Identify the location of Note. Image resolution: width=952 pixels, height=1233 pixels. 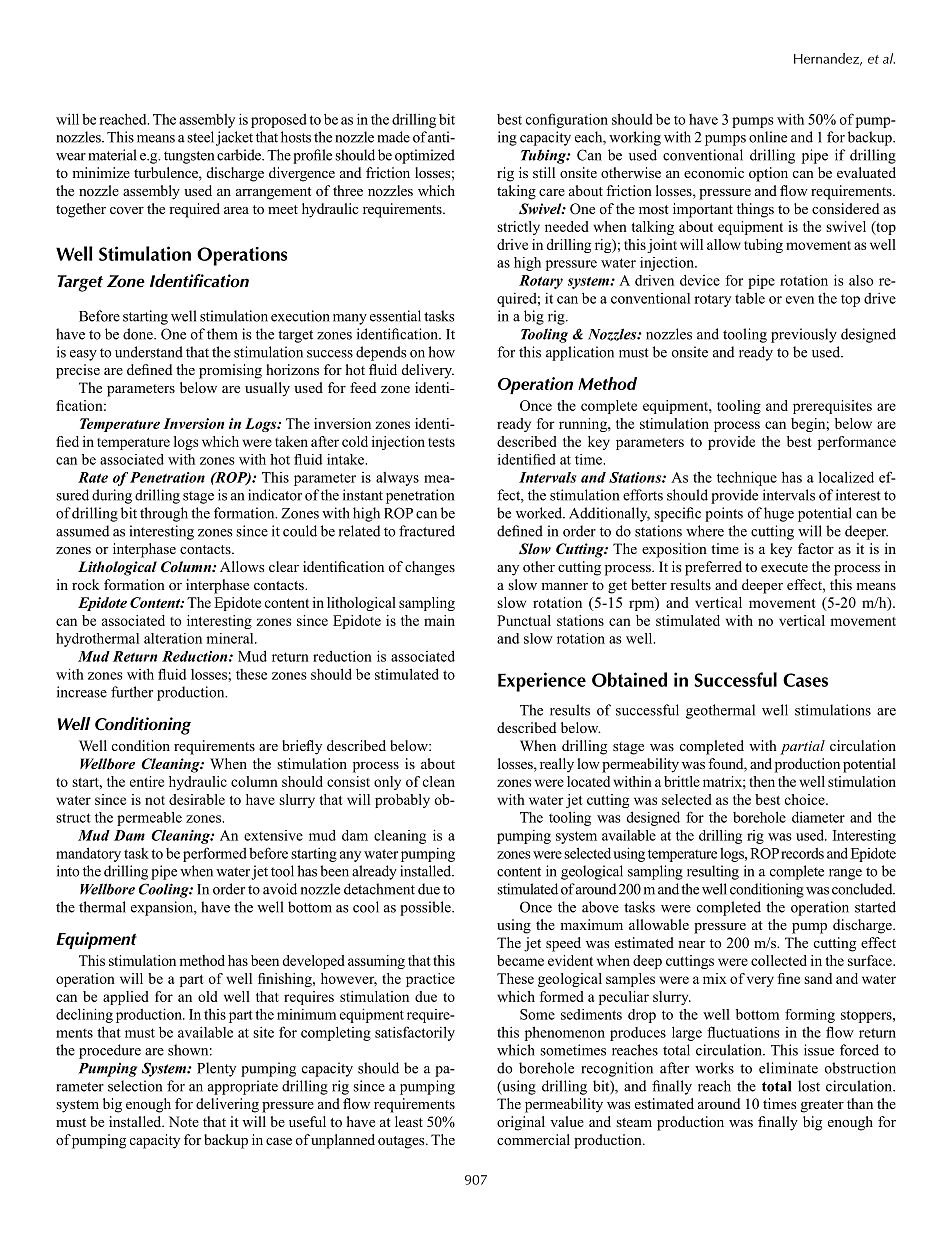
(184, 1121).
